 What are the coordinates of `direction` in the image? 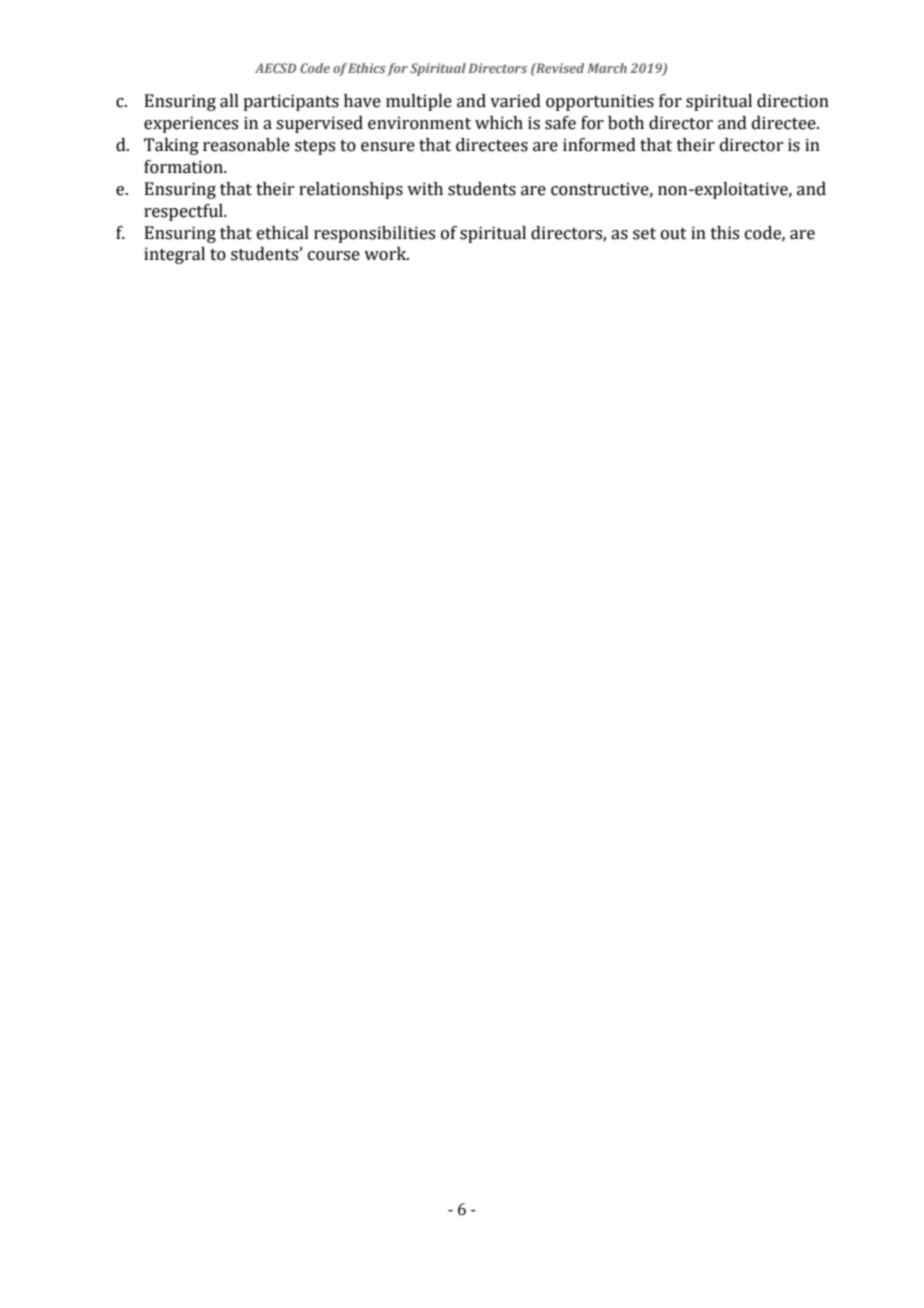 It's located at (793, 101).
